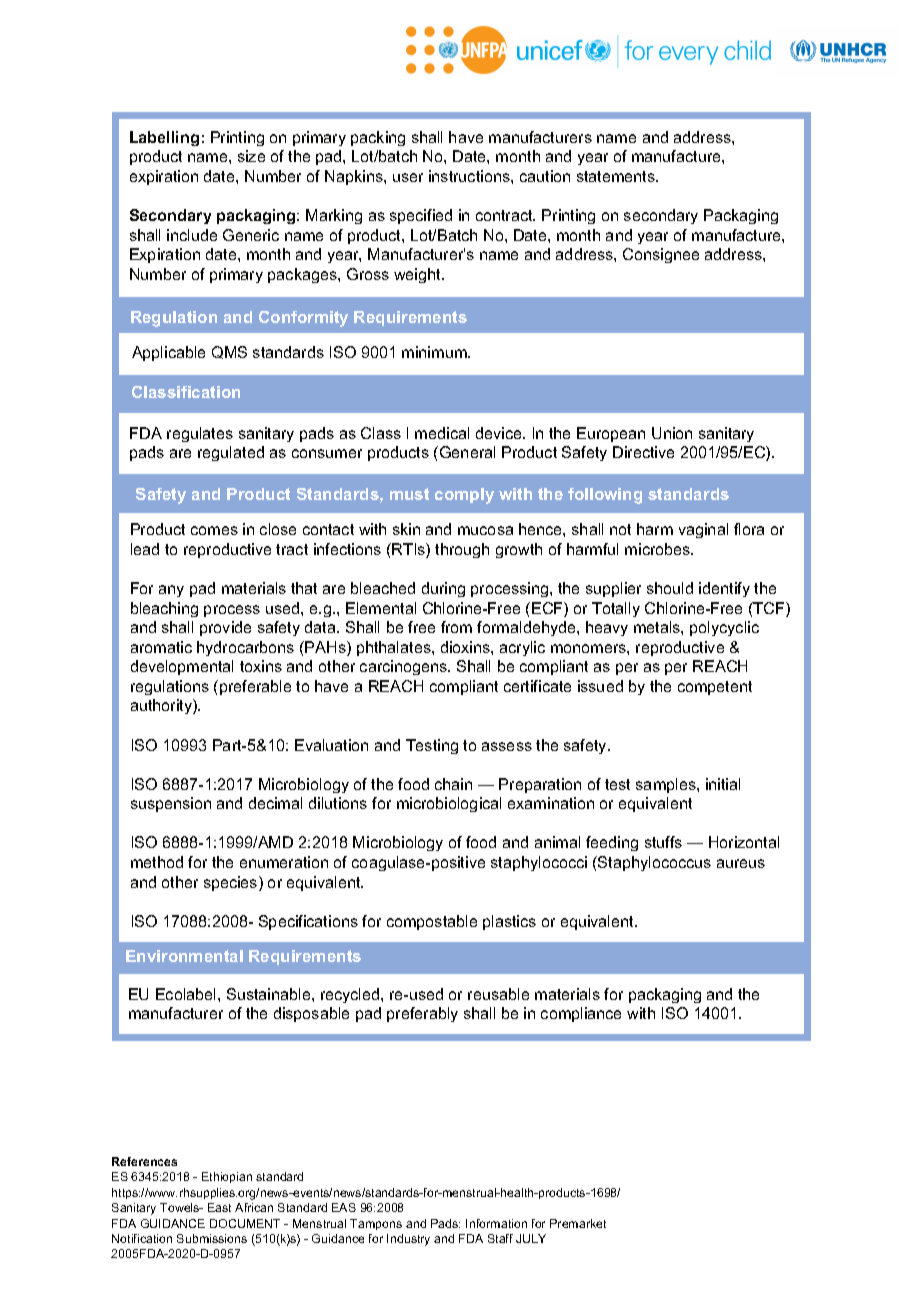 This screenshot has width=924, height=1308. What do you see at coordinates (432, 922) in the screenshot?
I see `compostable` at bounding box center [432, 922].
